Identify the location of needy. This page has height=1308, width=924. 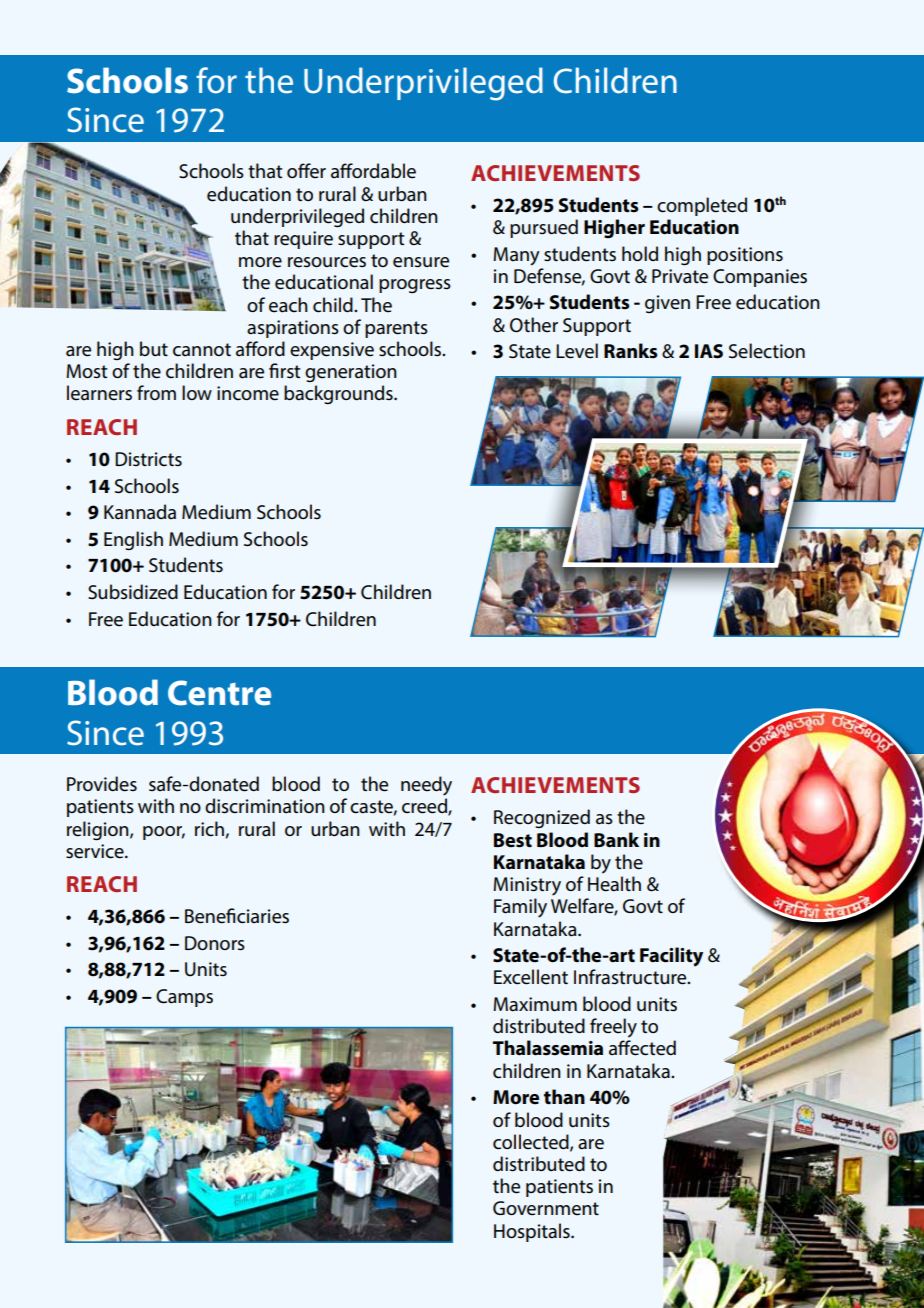
(426, 786).
